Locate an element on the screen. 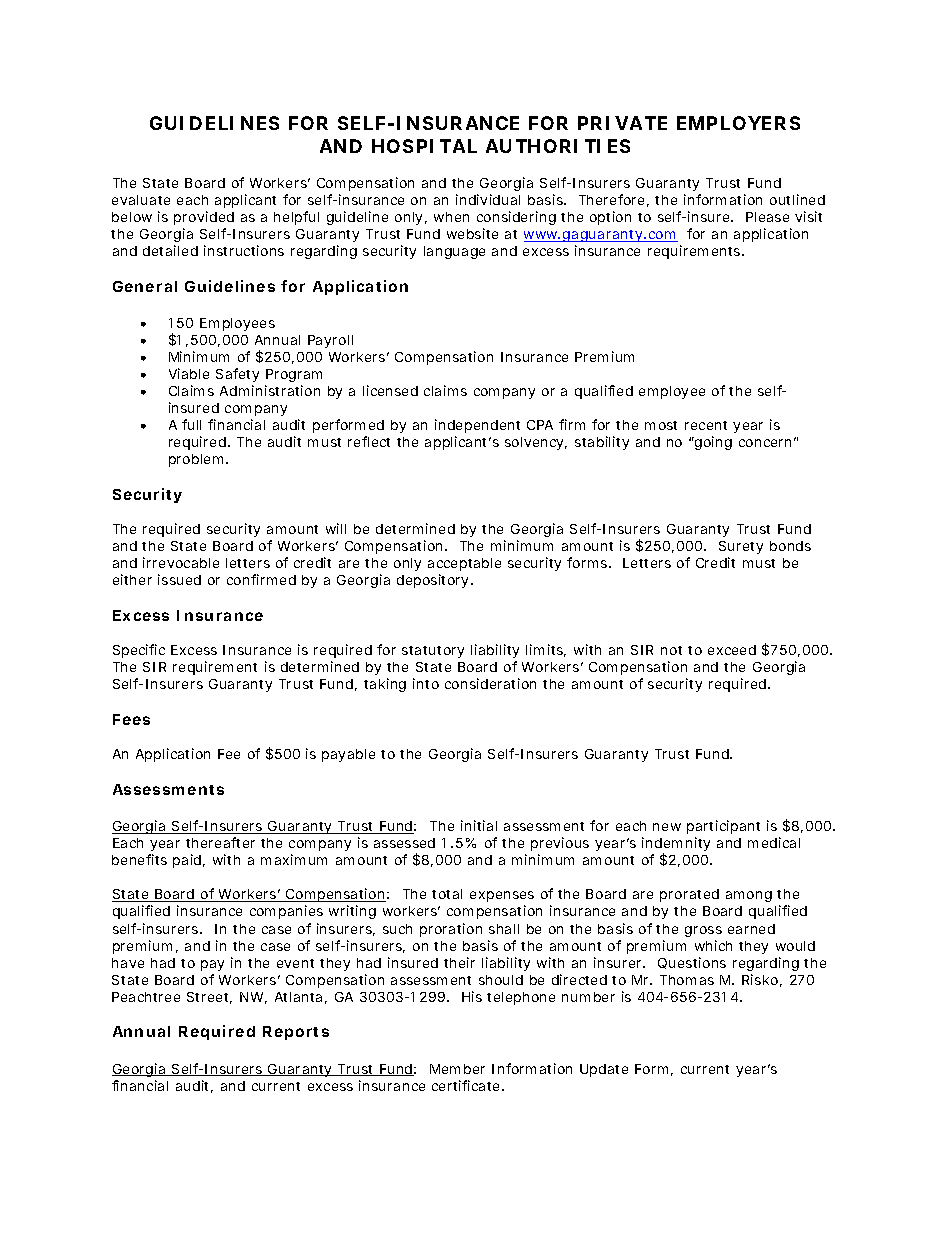 Image resolution: width=952 pixels, height=1233 pixels. Member is located at coordinates (457, 1069).
